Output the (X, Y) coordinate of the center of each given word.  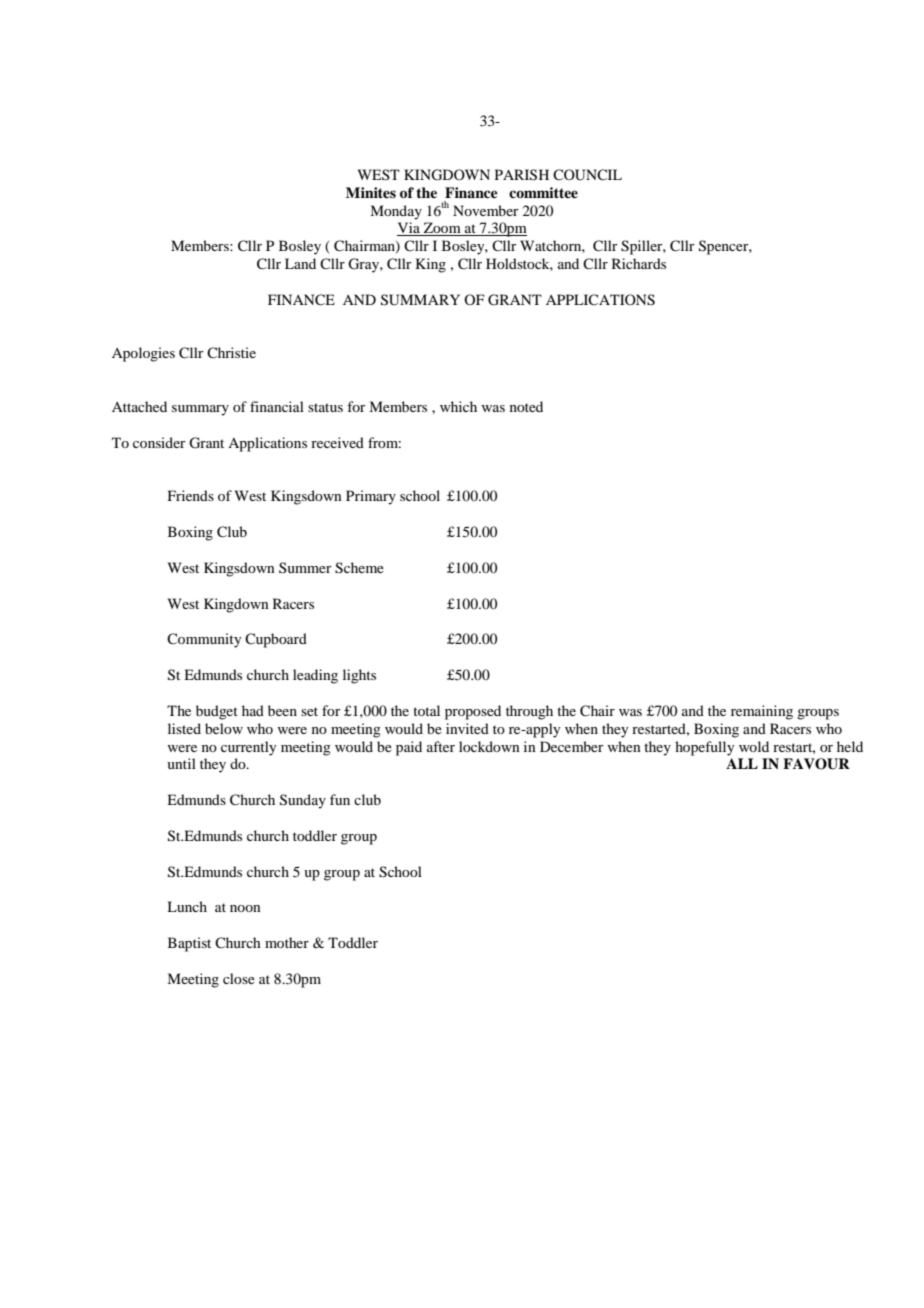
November (486, 210)
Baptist (189, 944)
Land (300, 263)
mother (287, 942)
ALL (742, 763)
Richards (639, 263)
